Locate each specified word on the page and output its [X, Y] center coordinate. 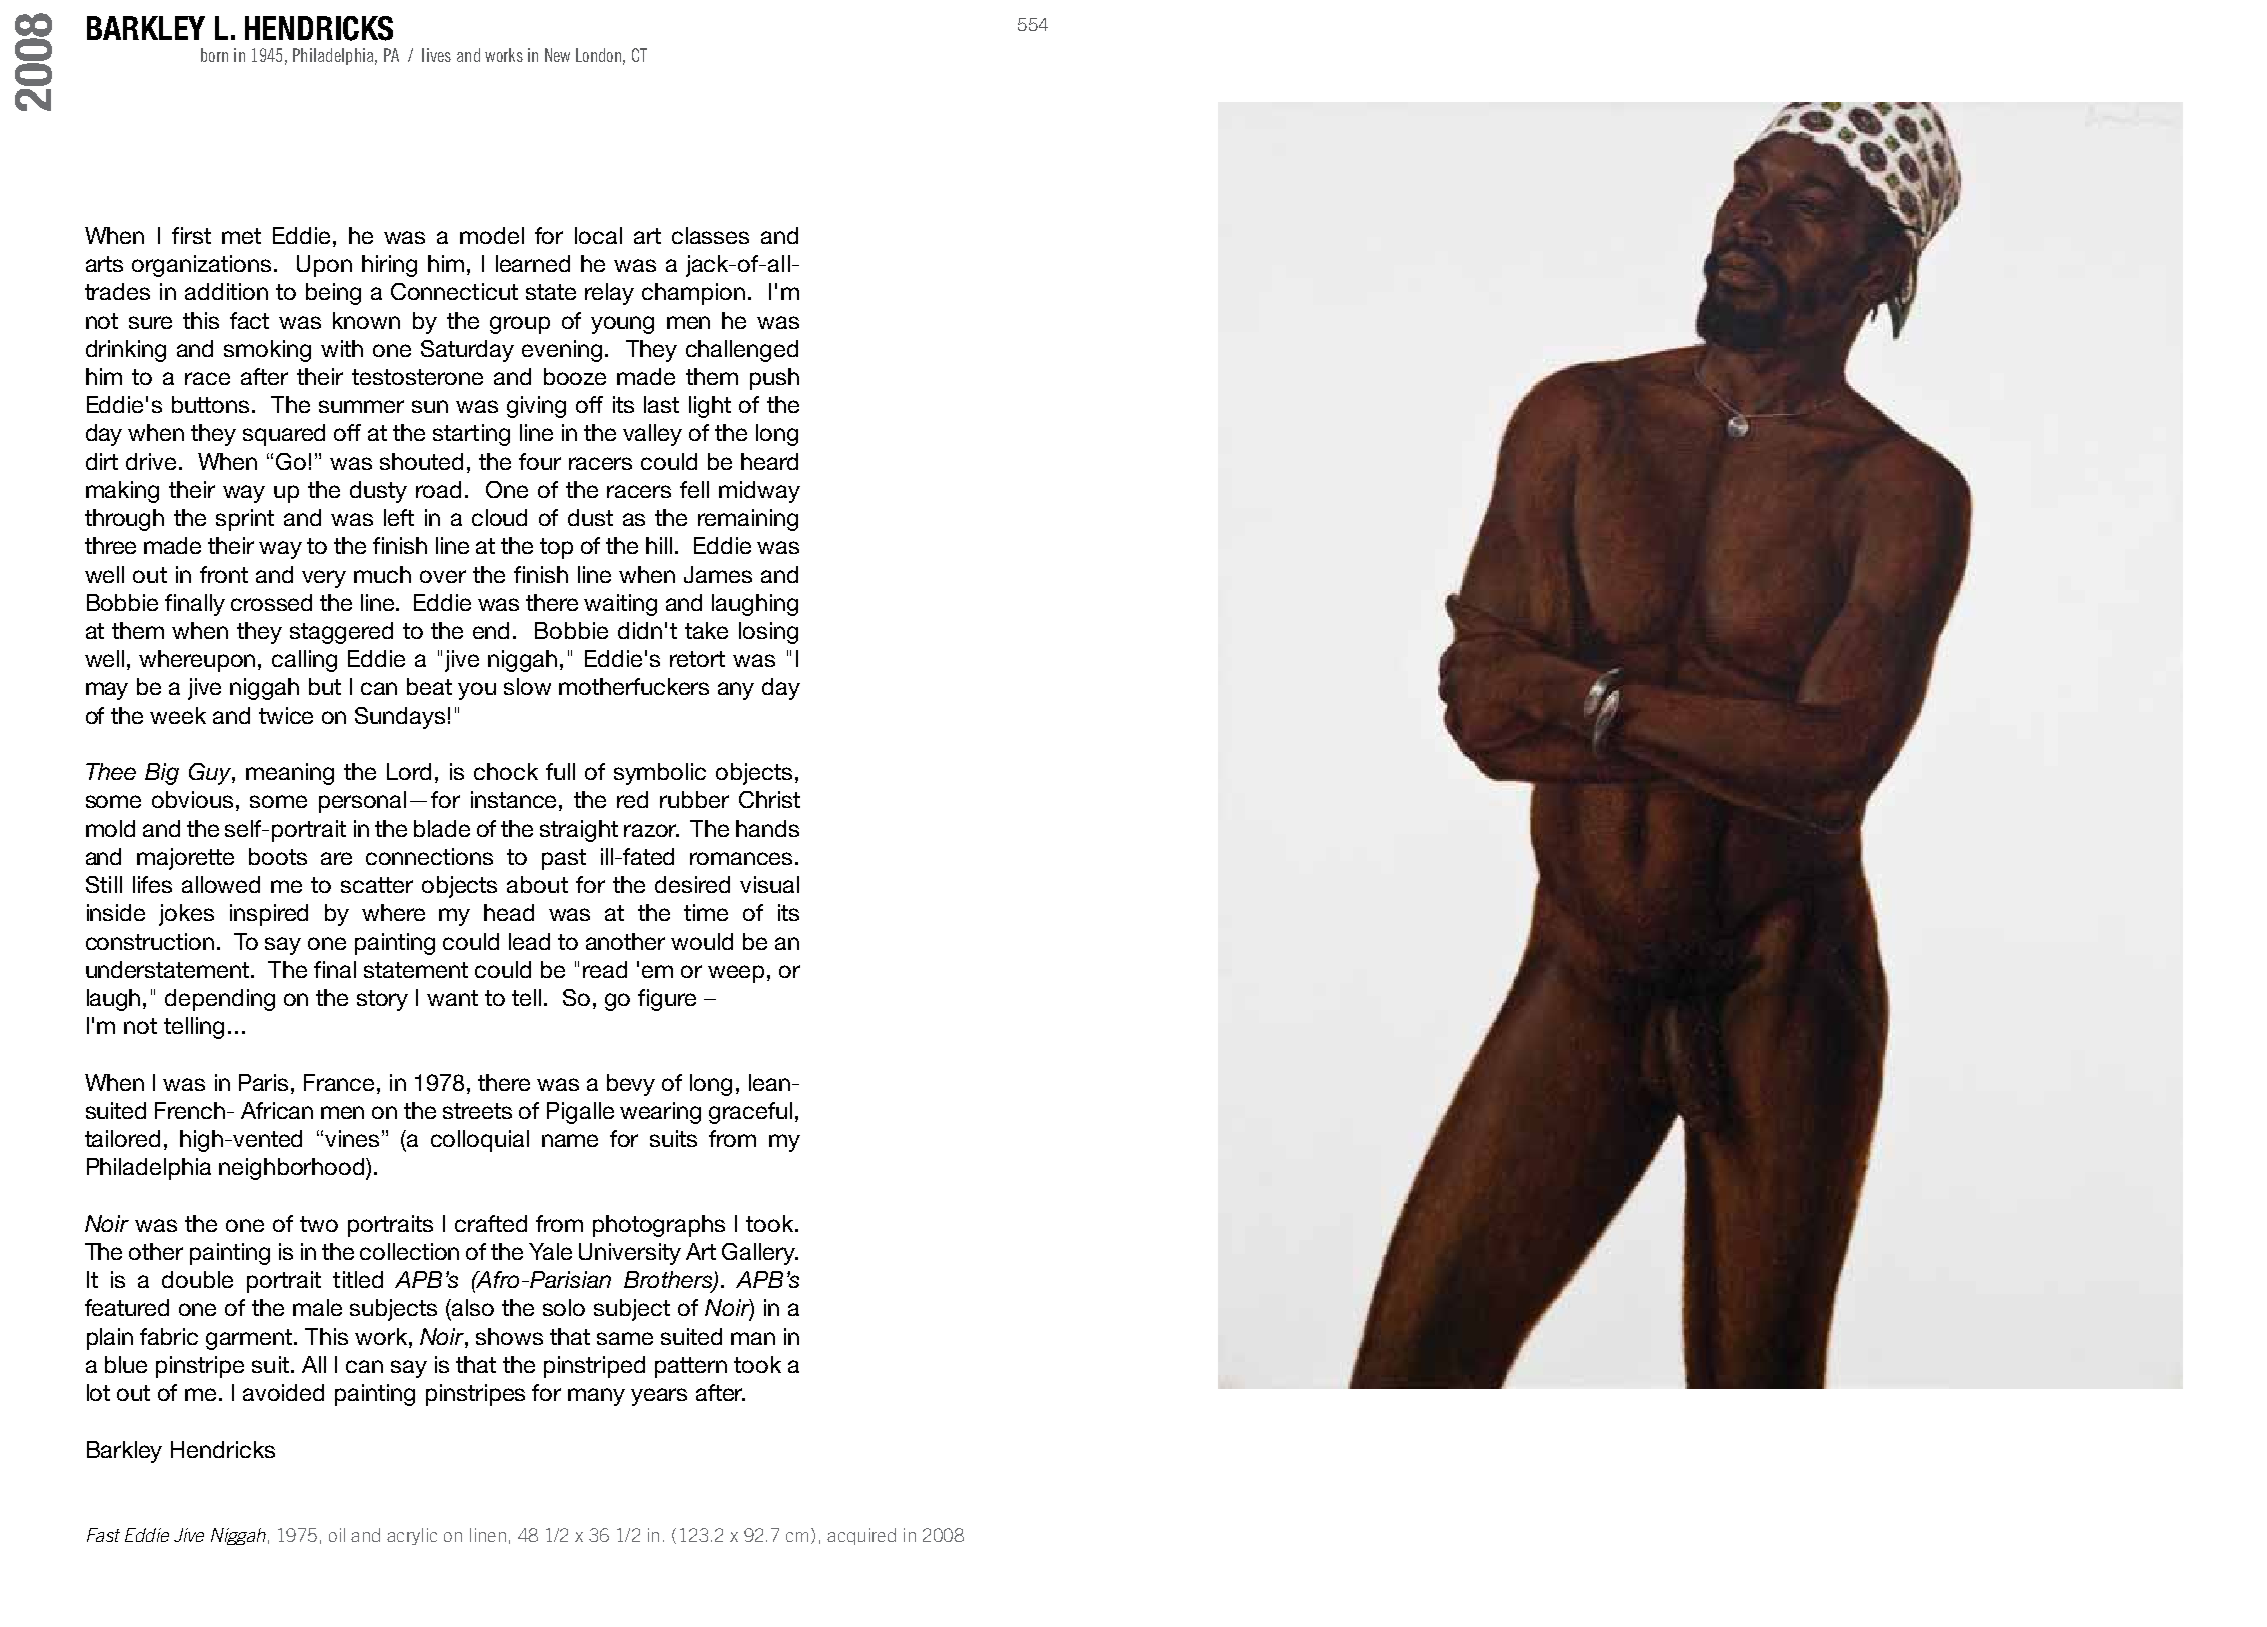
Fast [103, 1535]
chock [506, 771]
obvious [192, 799]
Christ [769, 799]
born [214, 55]
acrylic [412, 1536]
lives [436, 55]
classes [710, 235]
